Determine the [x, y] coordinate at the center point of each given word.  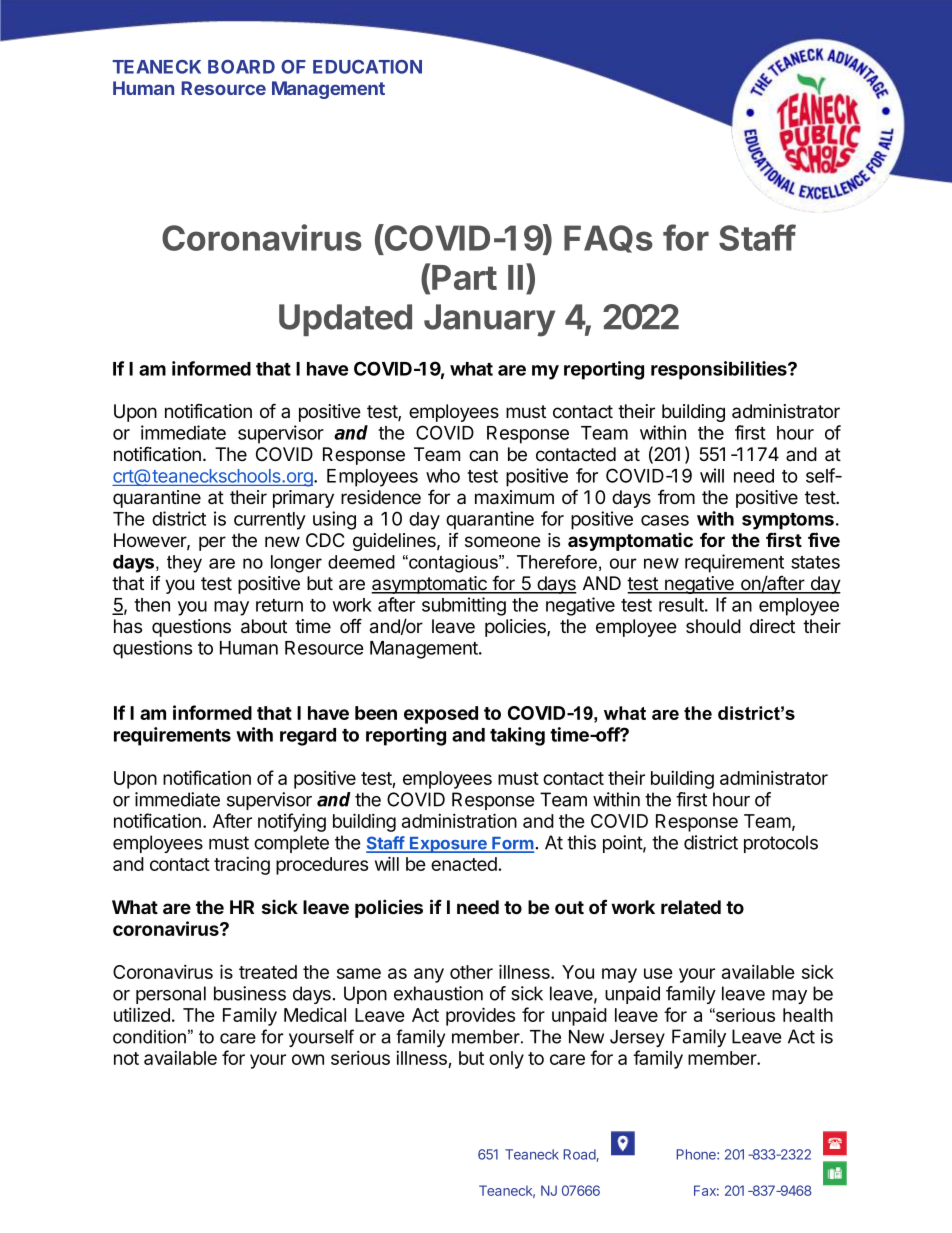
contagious [453, 564]
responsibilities [720, 370]
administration [459, 820]
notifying [292, 822]
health [808, 1015]
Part [464, 277]
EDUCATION [367, 67]
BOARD [241, 67]
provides [480, 1016]
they [184, 564]
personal [171, 995]
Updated [345, 320]
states [815, 562]
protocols [781, 844]
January [489, 320]
